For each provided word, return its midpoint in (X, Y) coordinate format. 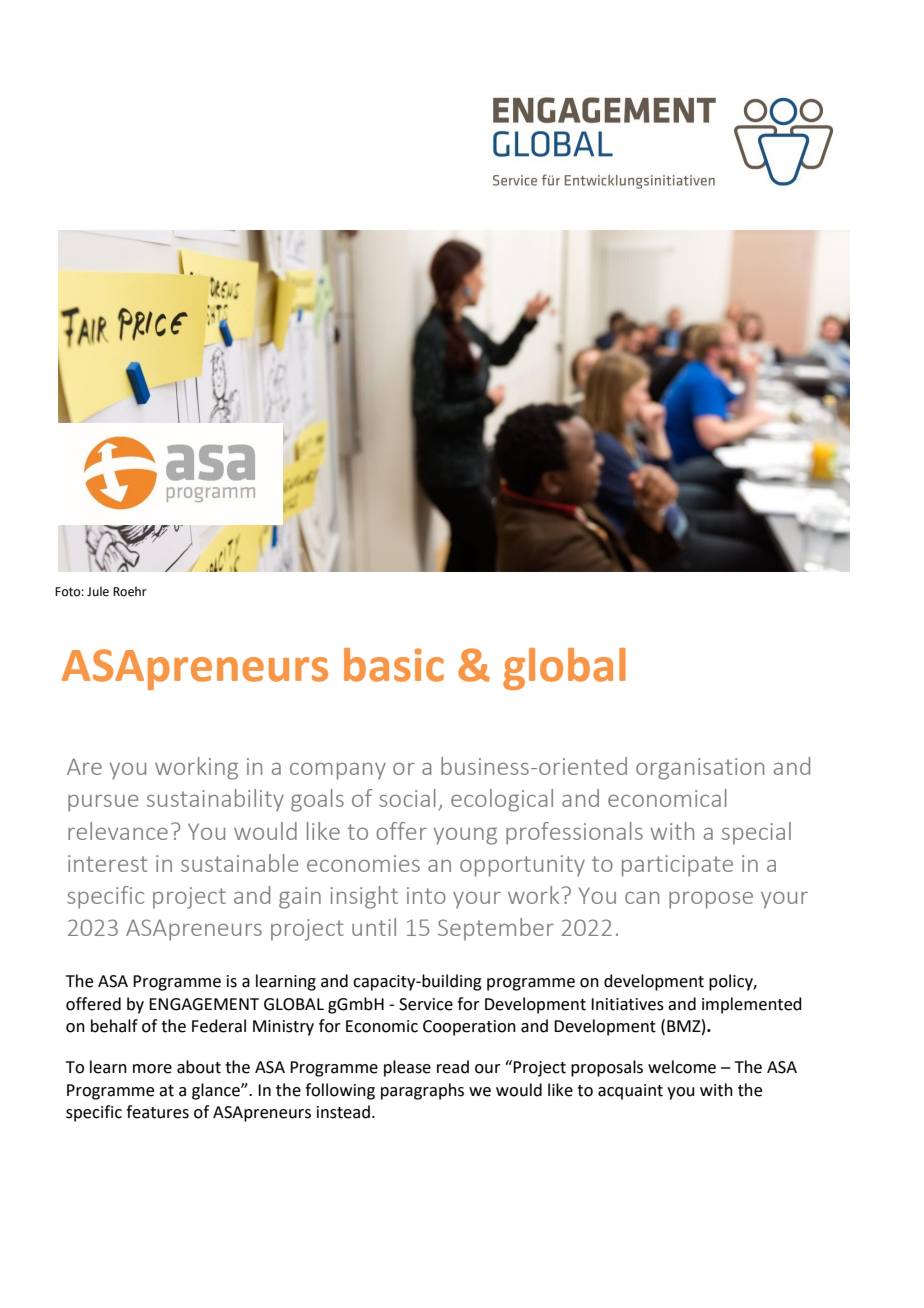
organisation (700, 769)
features (157, 1112)
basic (394, 665)
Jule (98, 591)
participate (677, 866)
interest (107, 863)
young (465, 836)
